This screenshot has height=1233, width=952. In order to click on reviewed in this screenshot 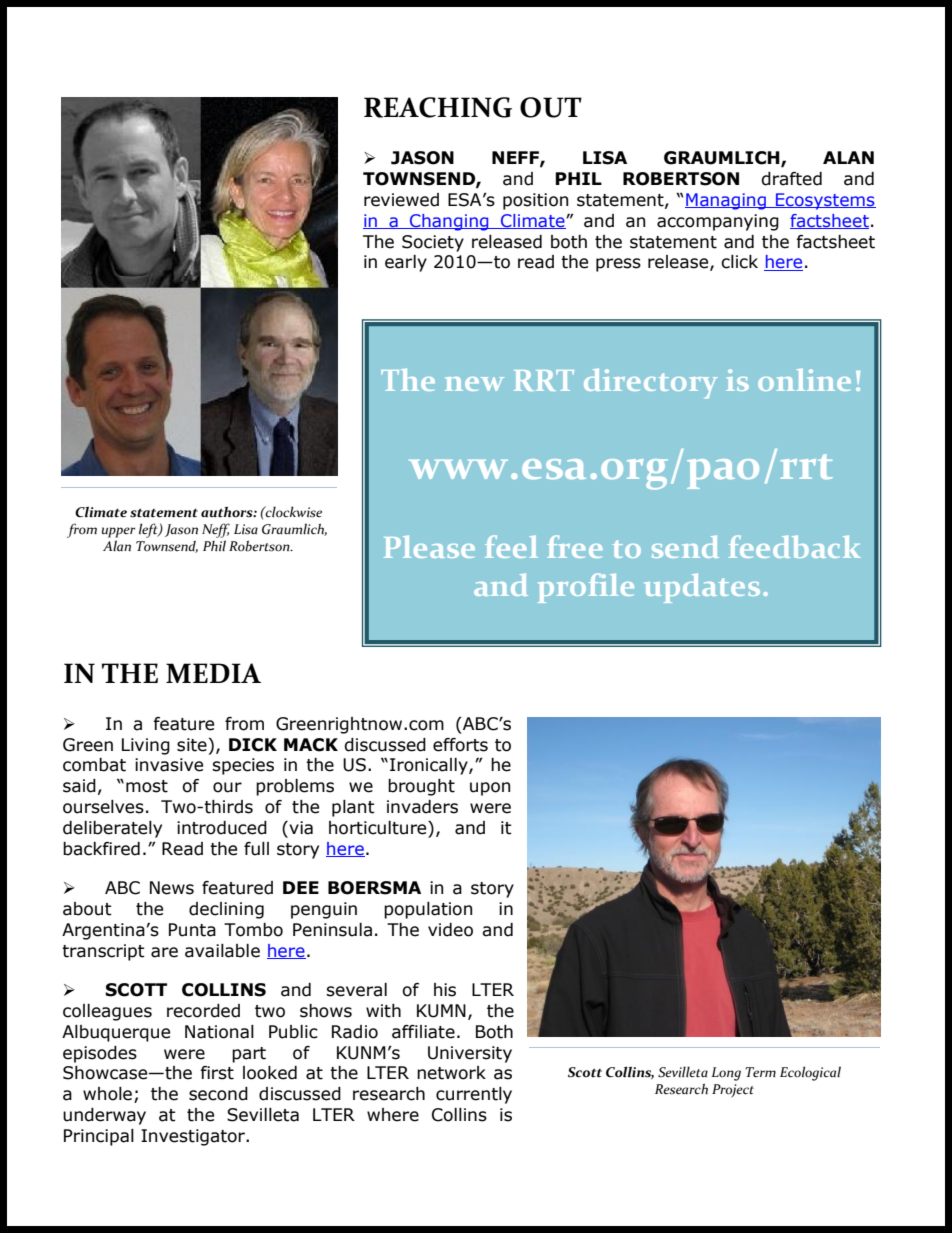, I will do `click(401, 200)`.
